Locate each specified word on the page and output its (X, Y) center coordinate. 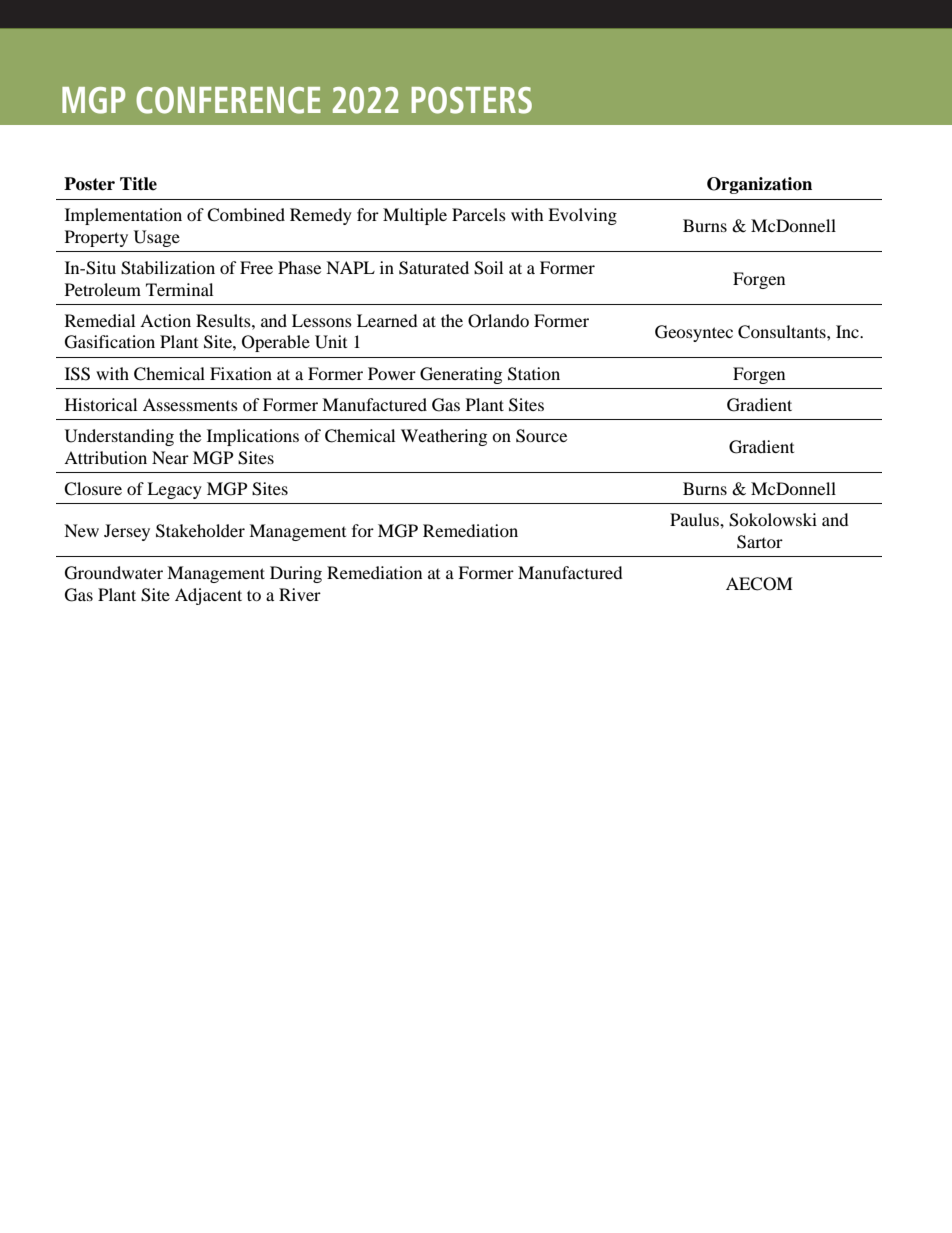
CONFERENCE (228, 100)
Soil (488, 268)
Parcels (479, 214)
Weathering (444, 437)
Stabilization (168, 268)
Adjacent (208, 596)
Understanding (119, 437)
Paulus (695, 519)
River (300, 594)
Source (541, 436)
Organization (759, 185)
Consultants (783, 332)
